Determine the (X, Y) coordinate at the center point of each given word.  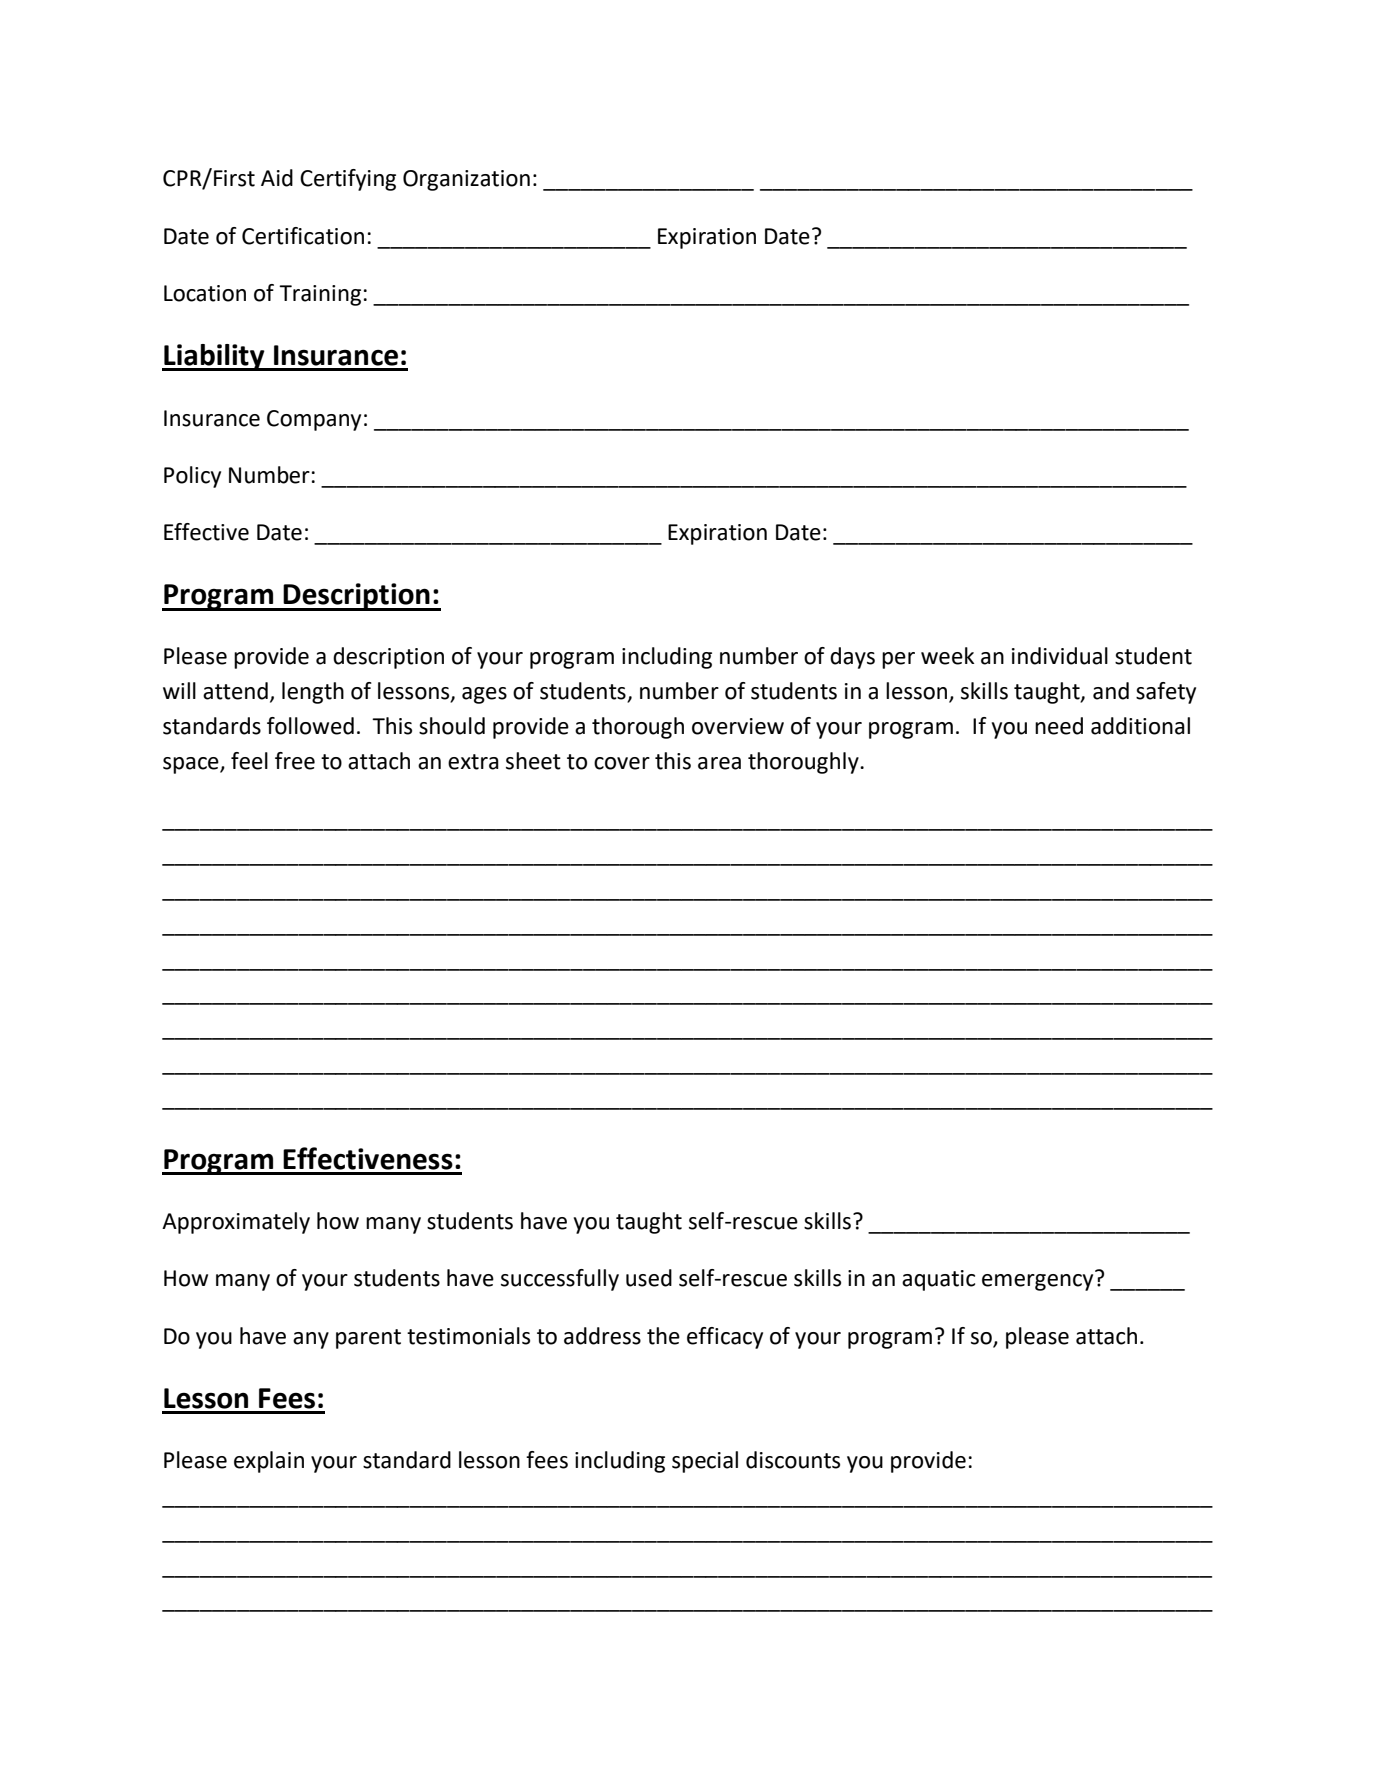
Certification (303, 236)
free (295, 761)
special (705, 1462)
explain (269, 1462)
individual (1060, 656)
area (719, 763)
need (1059, 726)
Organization (466, 180)
